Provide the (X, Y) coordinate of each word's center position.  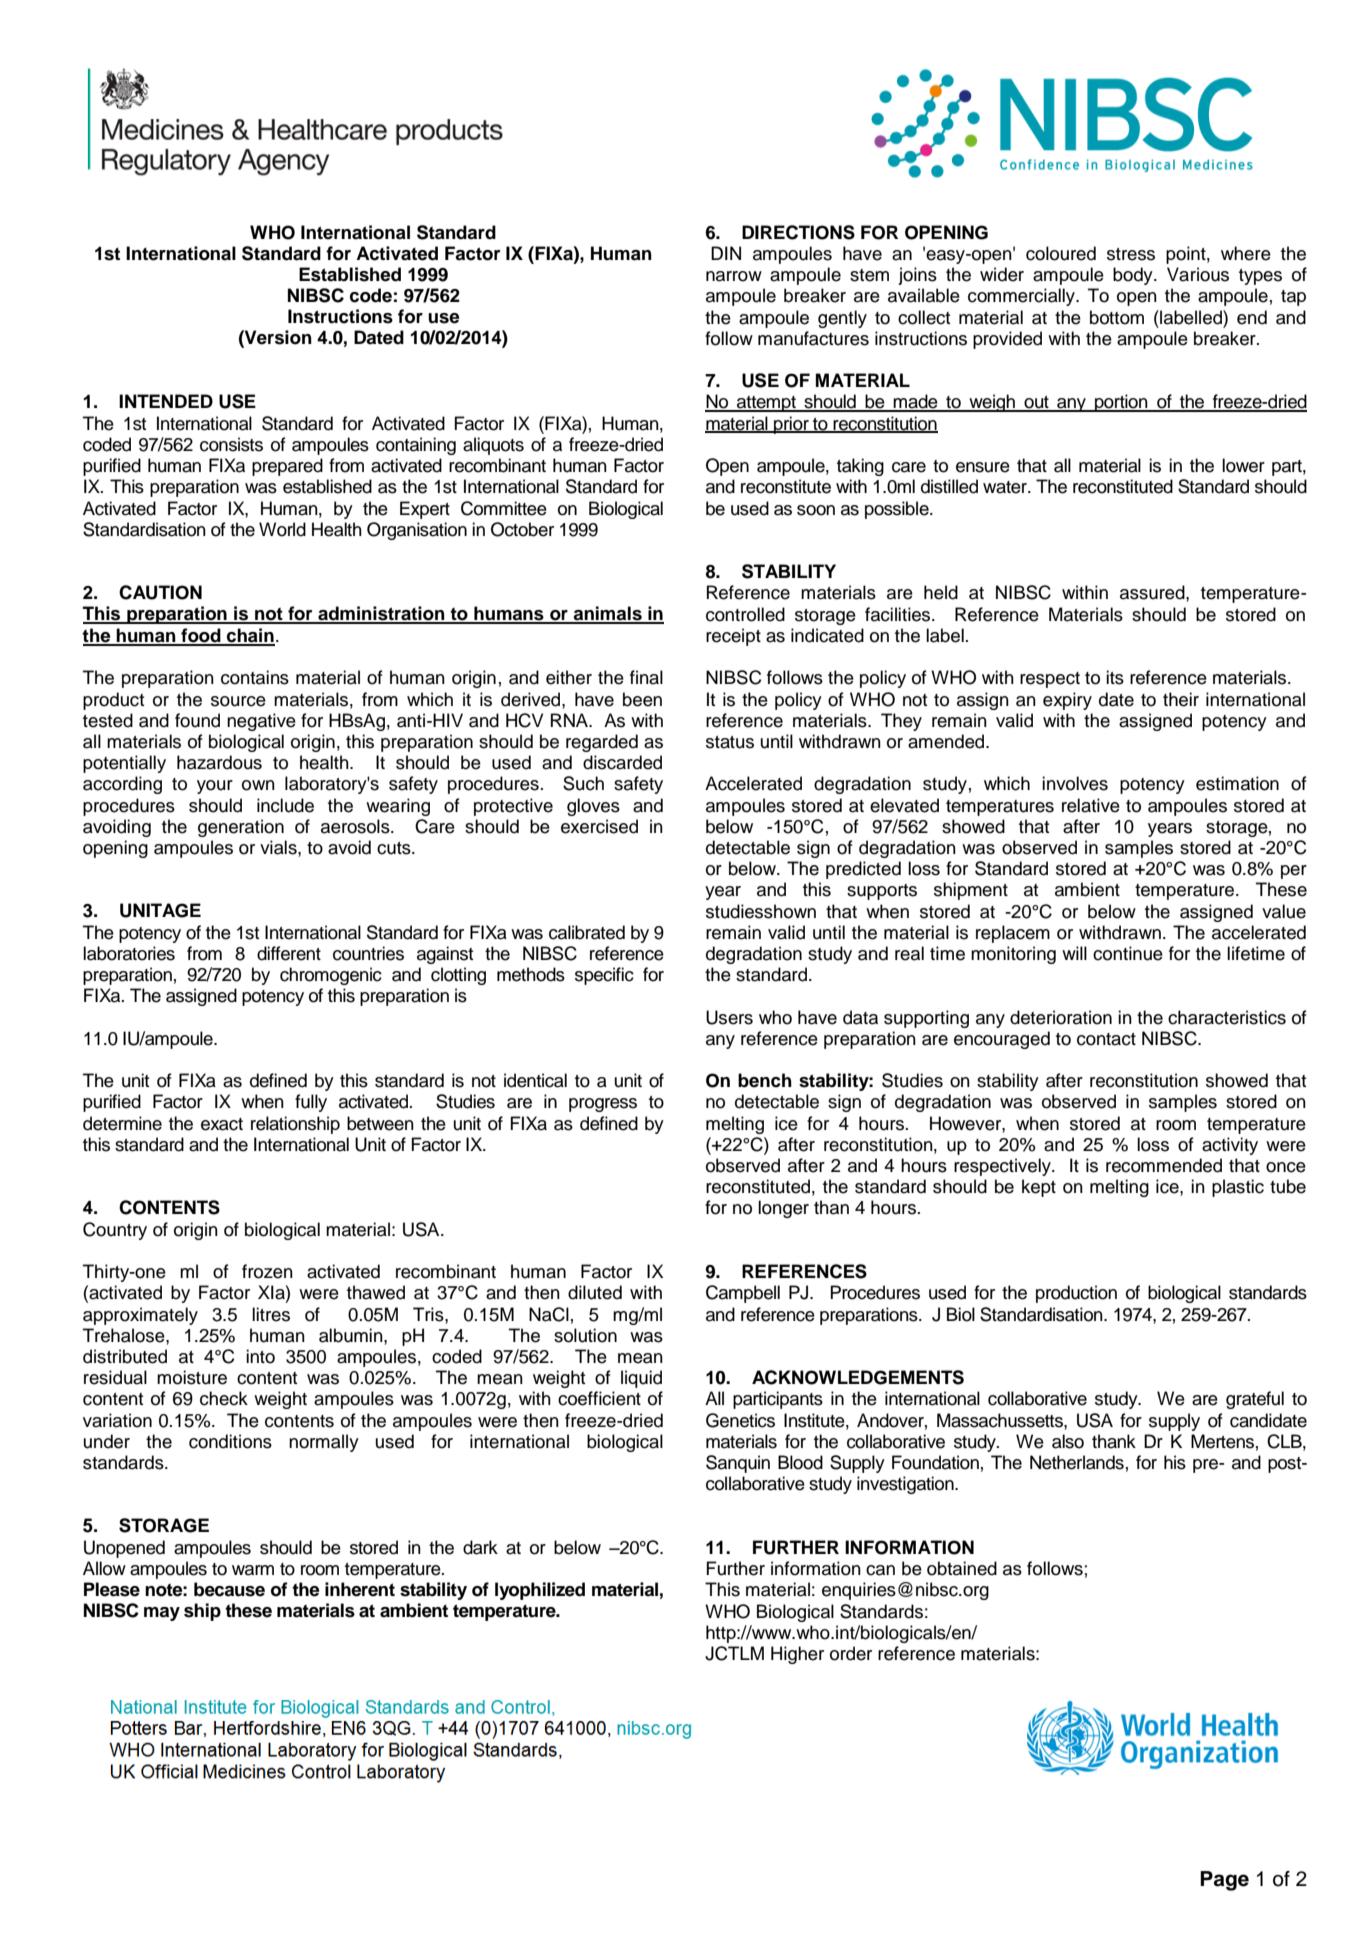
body (1134, 276)
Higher (797, 1655)
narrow (734, 276)
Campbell (743, 1294)
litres (271, 1314)
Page (1224, 1881)
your (215, 787)
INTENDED (166, 401)
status (730, 742)
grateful (1255, 1400)
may (162, 1614)
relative (1091, 805)
